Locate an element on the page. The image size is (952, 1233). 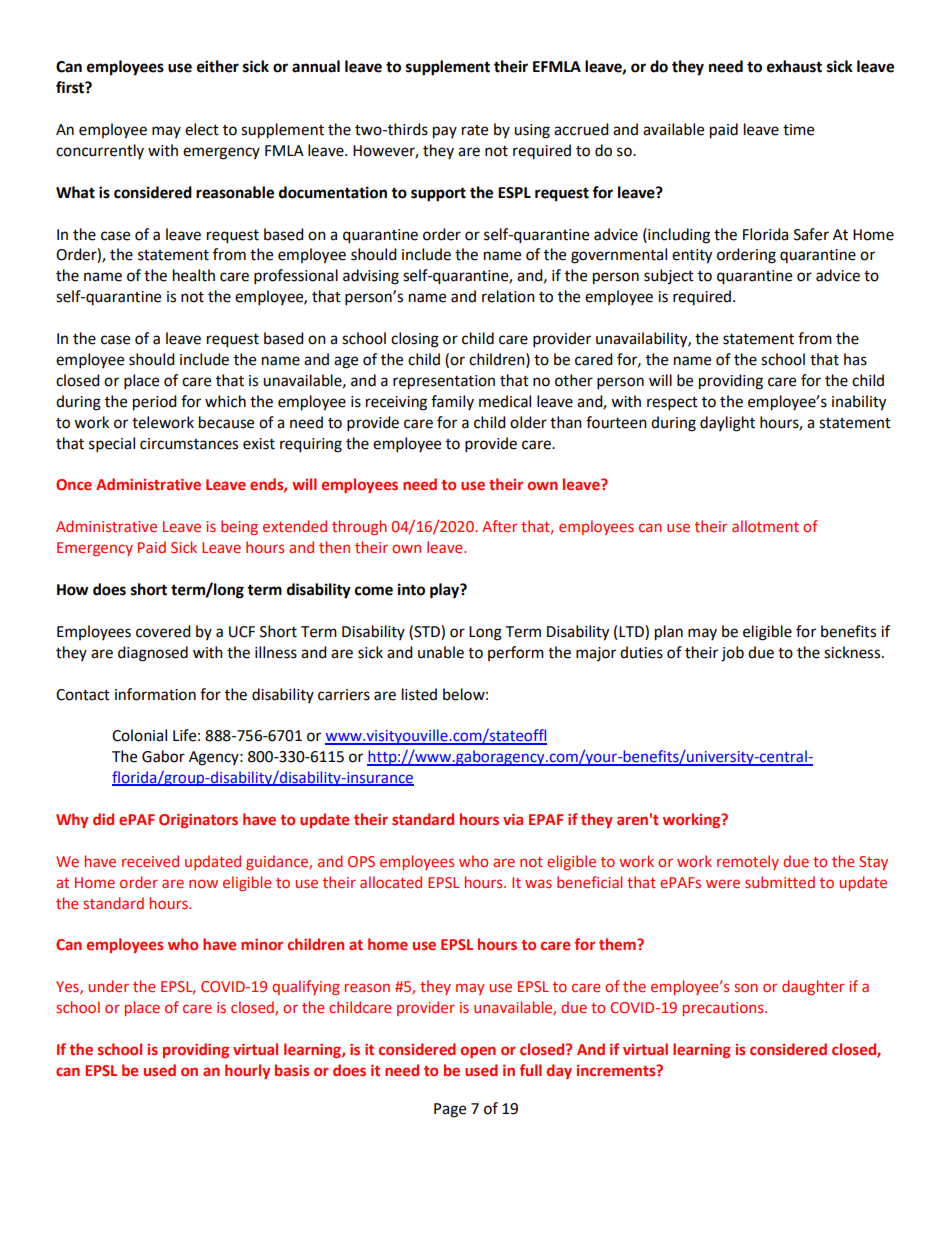
exhaust is located at coordinates (794, 66).
